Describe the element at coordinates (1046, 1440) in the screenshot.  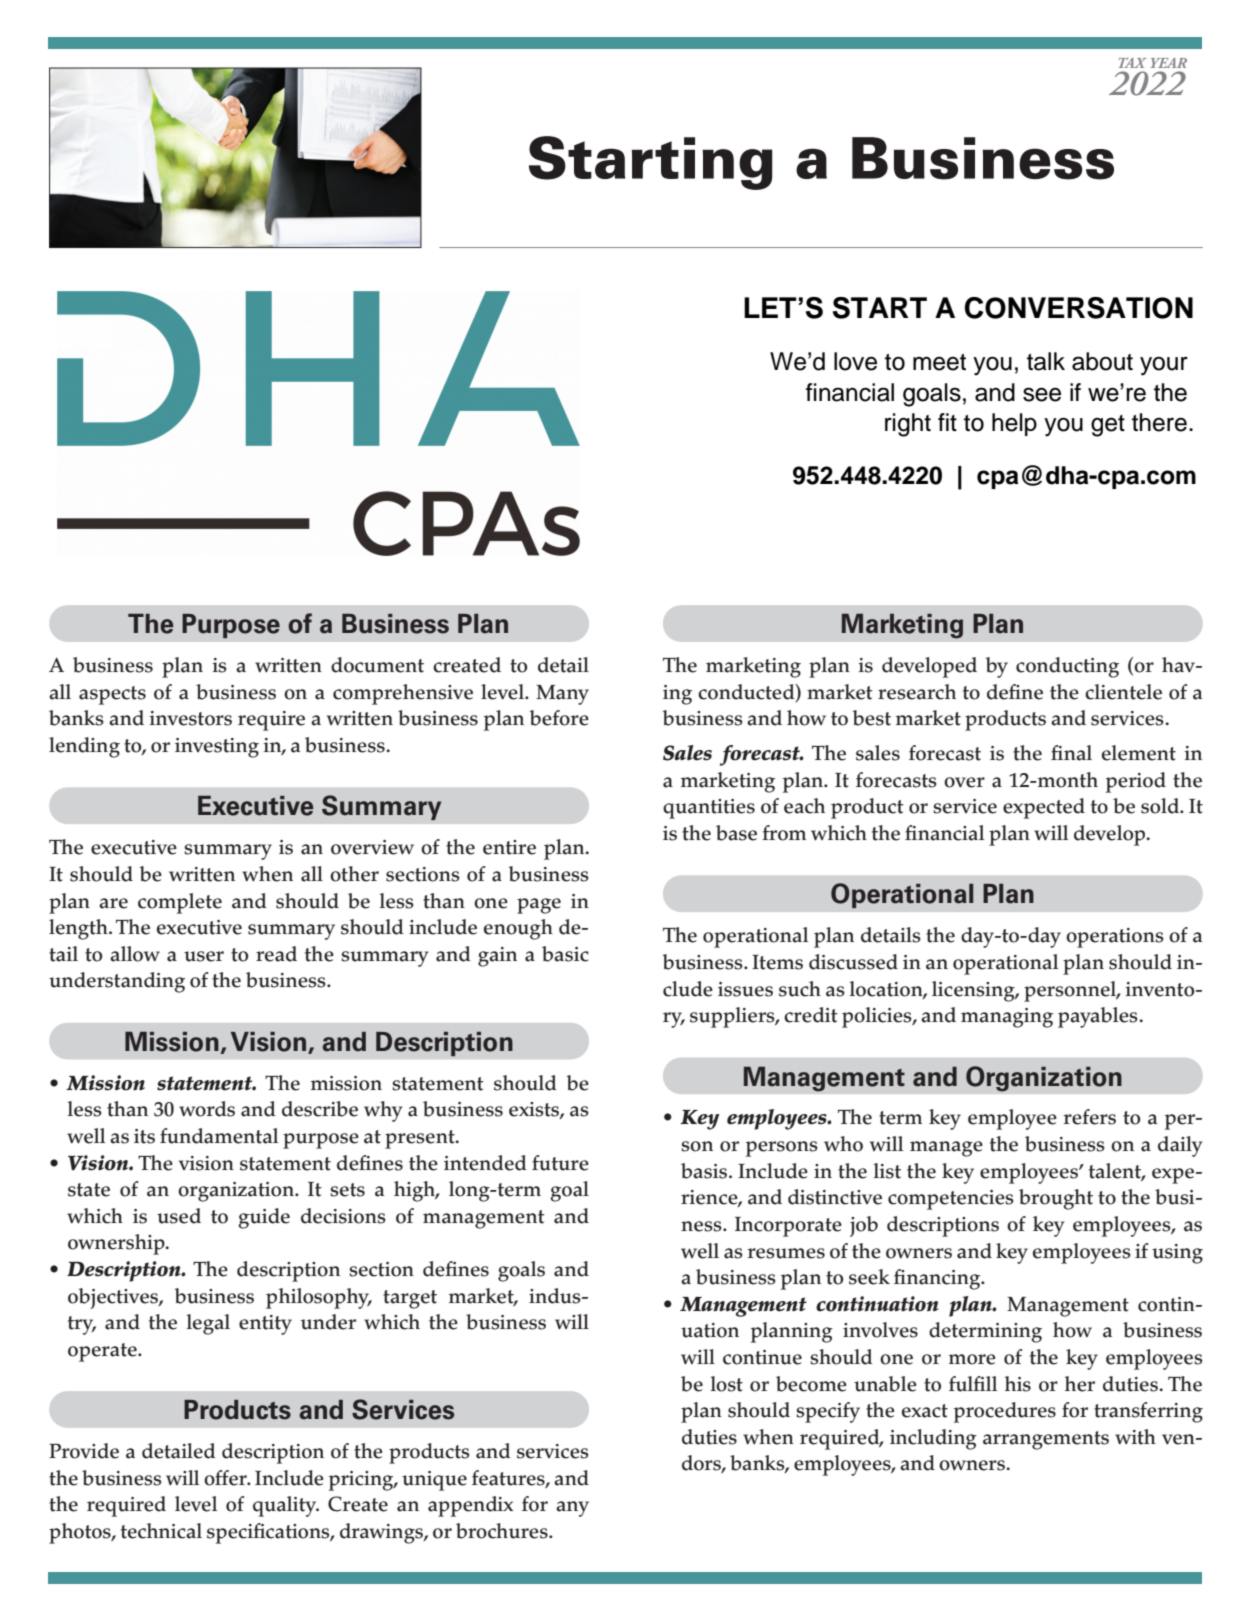
I see `arrangements` at that location.
